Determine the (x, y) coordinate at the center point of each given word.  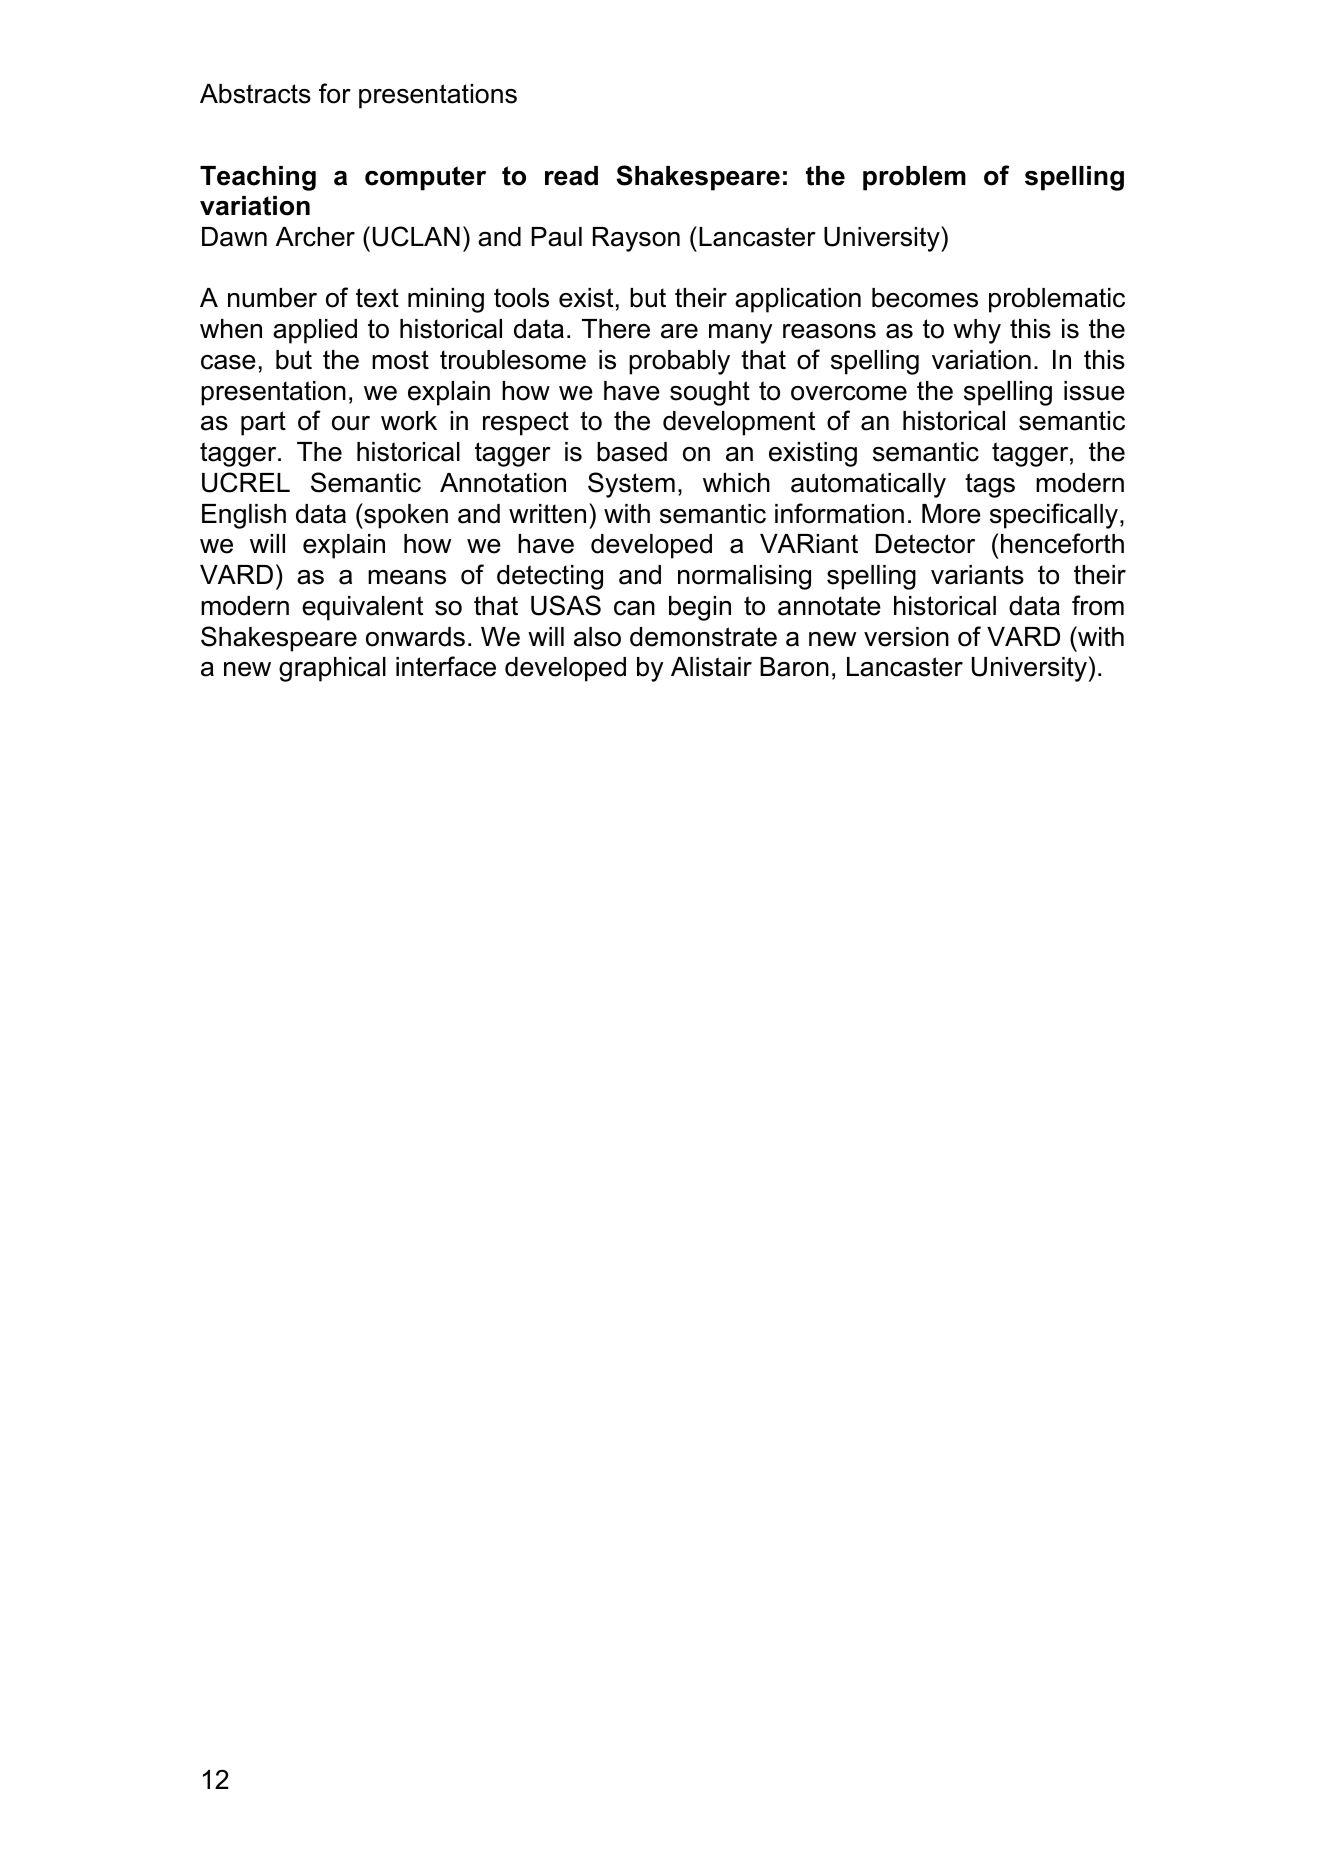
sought (710, 393)
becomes (925, 298)
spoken (405, 516)
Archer (315, 237)
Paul (557, 237)
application (798, 300)
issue (1094, 391)
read (571, 176)
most (400, 360)
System (631, 485)
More (951, 514)
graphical (332, 669)
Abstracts (255, 94)
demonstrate (703, 637)
